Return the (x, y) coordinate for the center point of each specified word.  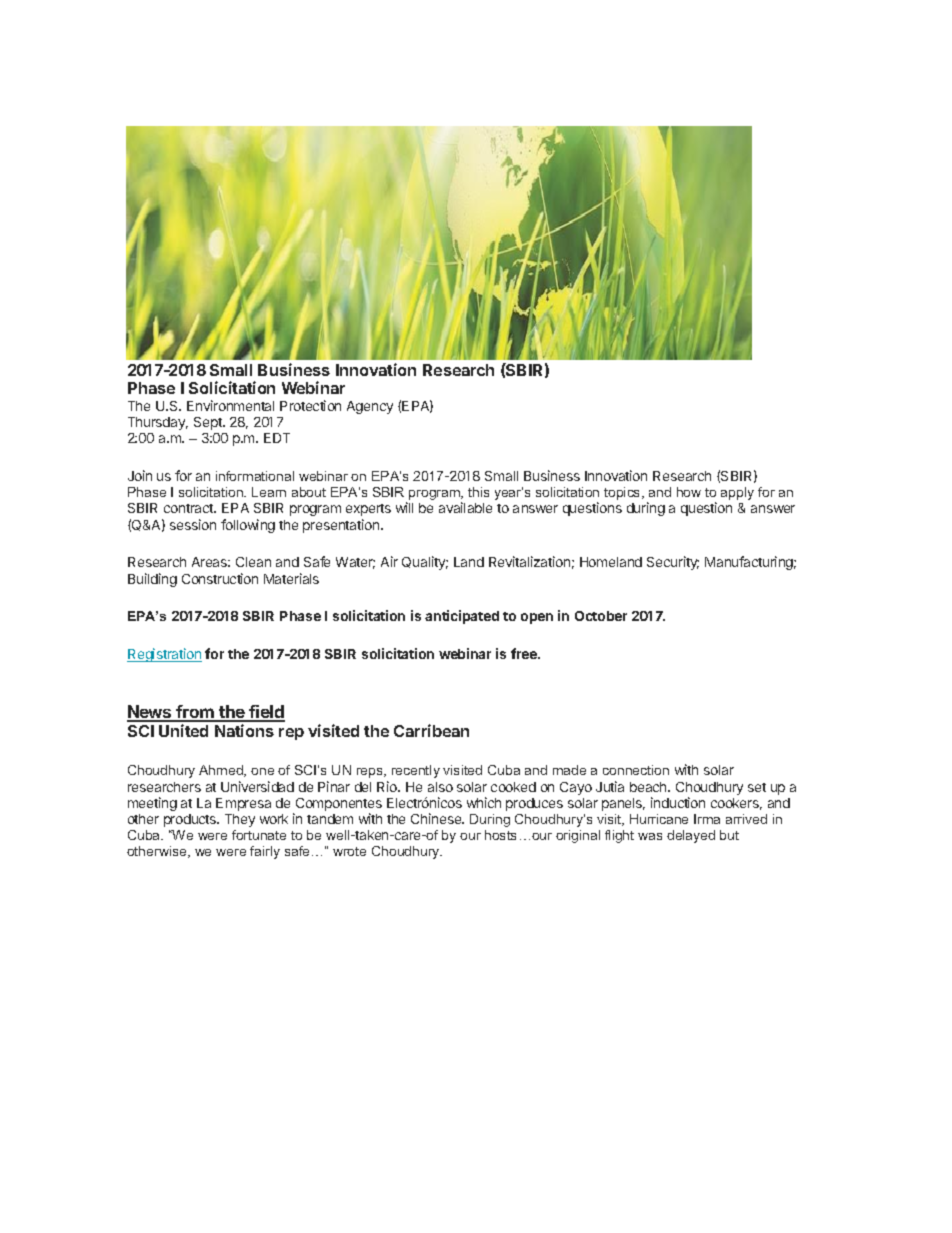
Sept (209, 423)
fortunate (259, 835)
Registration (164, 655)
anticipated (462, 617)
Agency (370, 407)
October (601, 616)
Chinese (437, 818)
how (689, 492)
